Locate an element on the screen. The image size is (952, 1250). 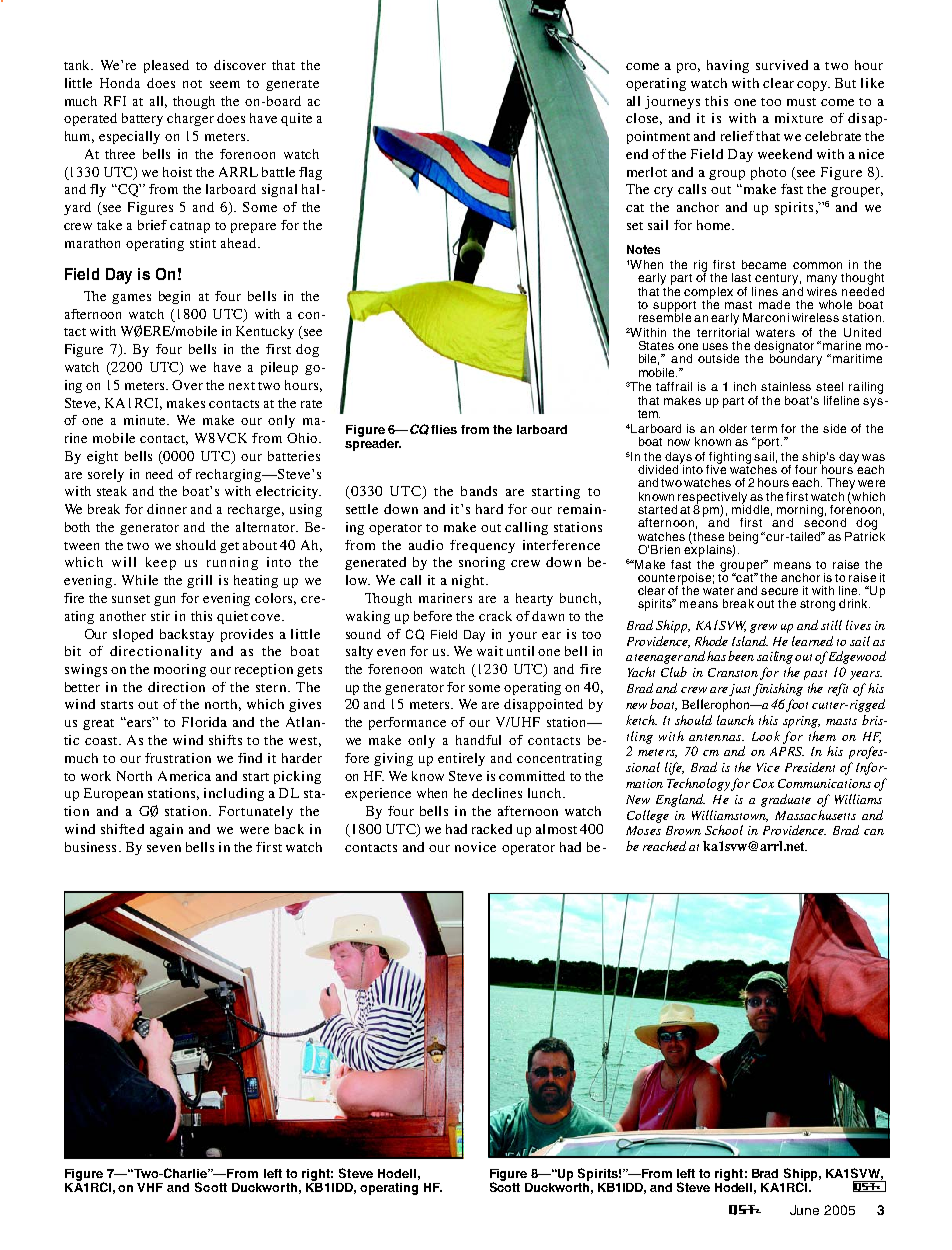
School is located at coordinates (724, 830).
